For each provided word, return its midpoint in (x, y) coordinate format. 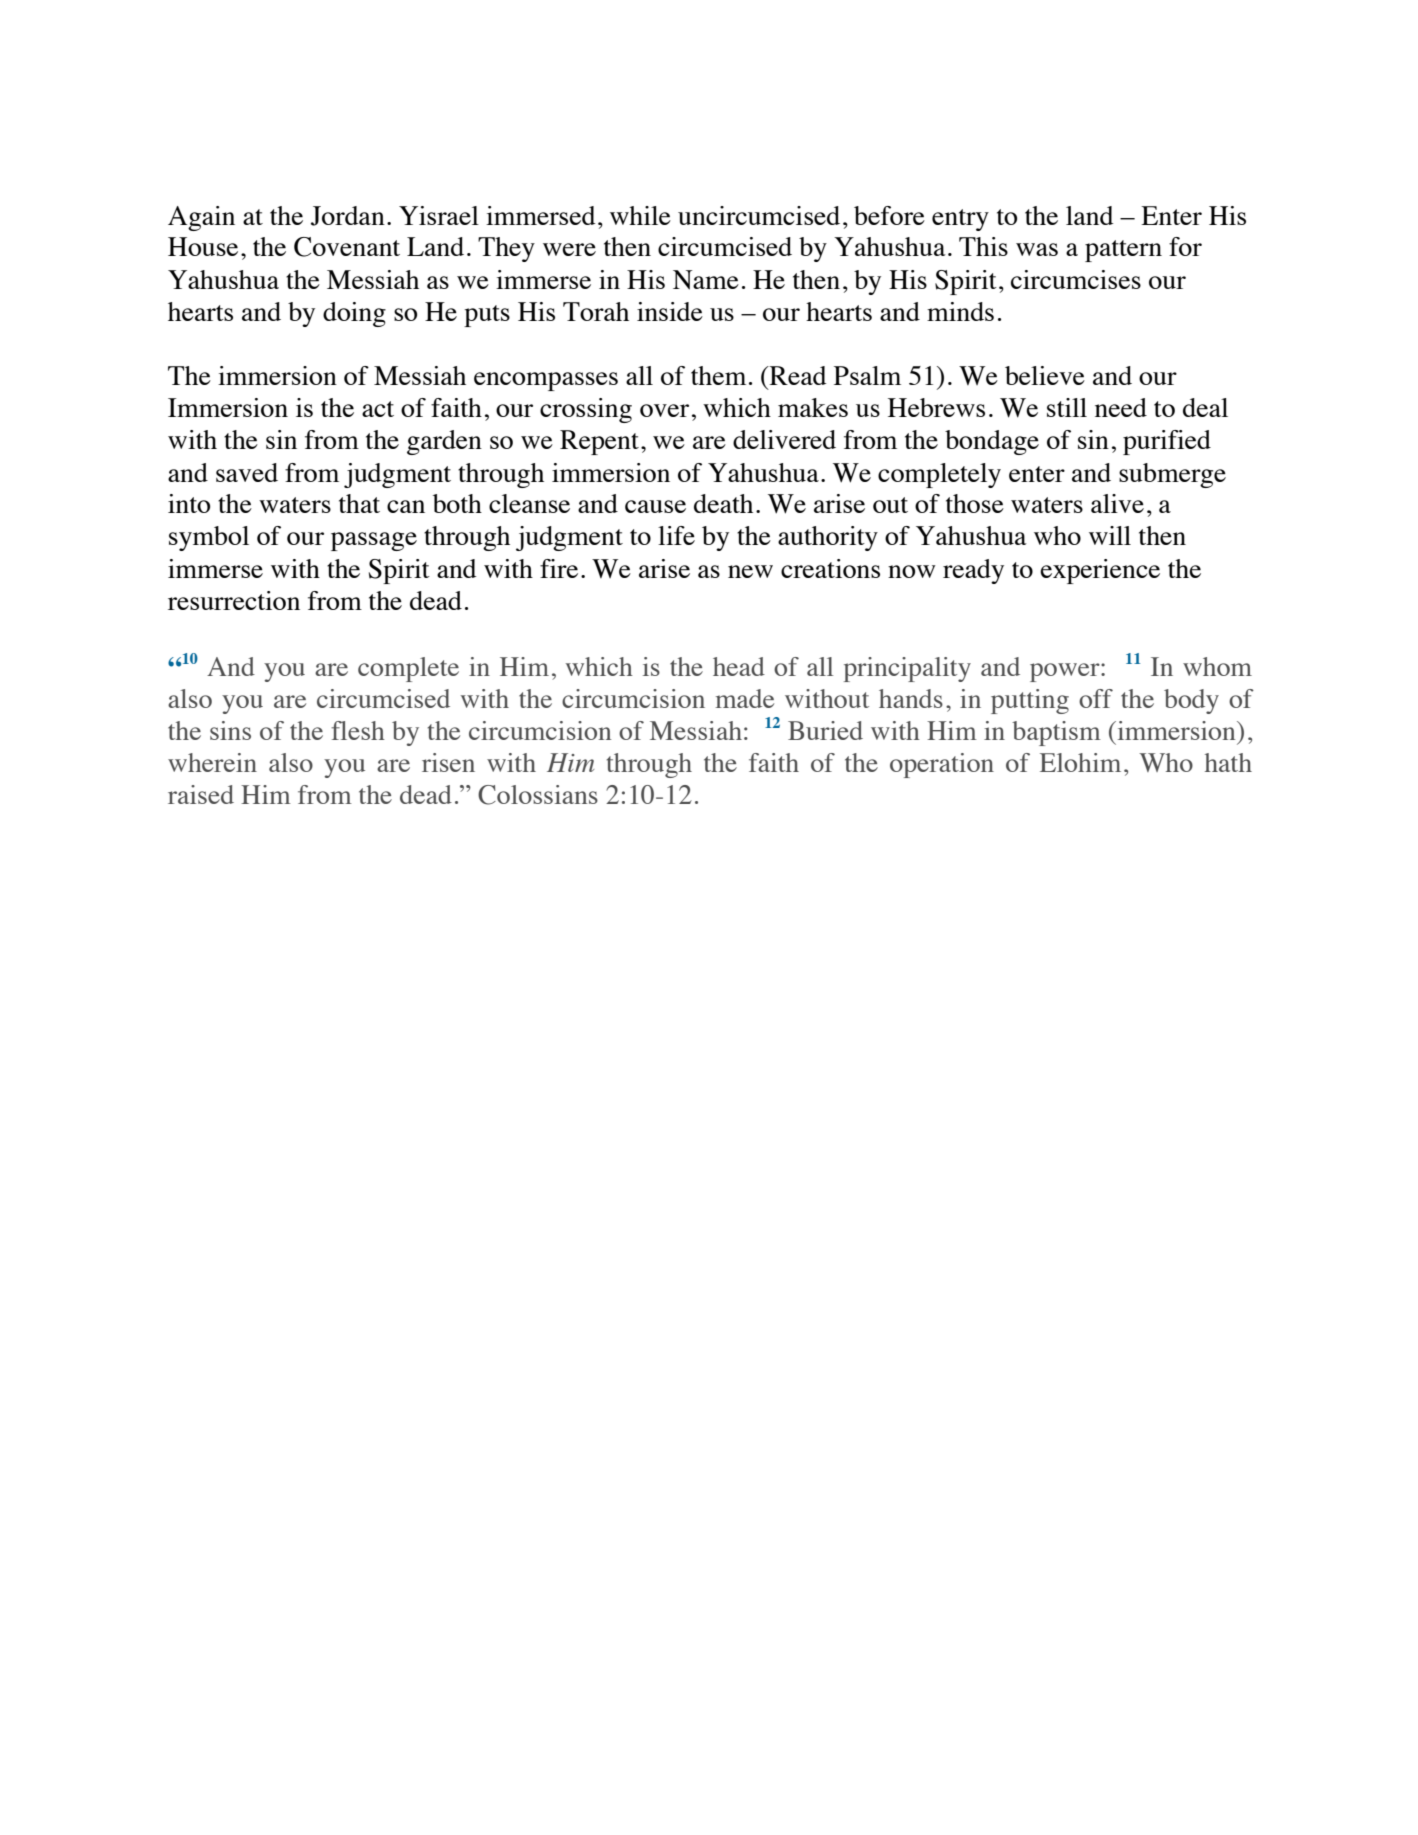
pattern (1123, 251)
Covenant (347, 247)
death (723, 503)
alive (1117, 503)
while (640, 215)
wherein (212, 762)
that (359, 503)
